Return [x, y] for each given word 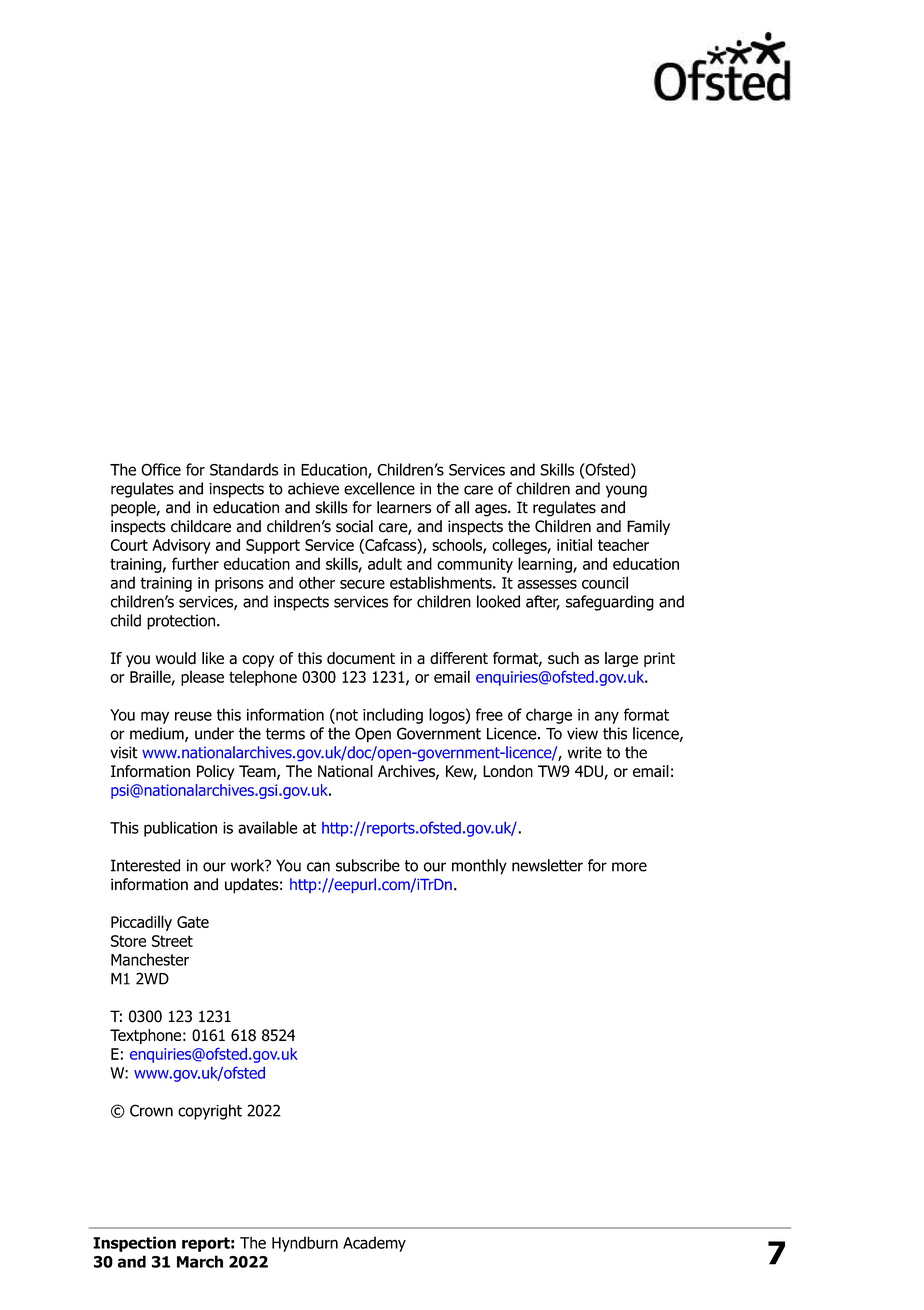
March [200, 1261]
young [626, 491]
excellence [379, 488]
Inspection [134, 1244]
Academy [374, 1244]
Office [161, 469]
